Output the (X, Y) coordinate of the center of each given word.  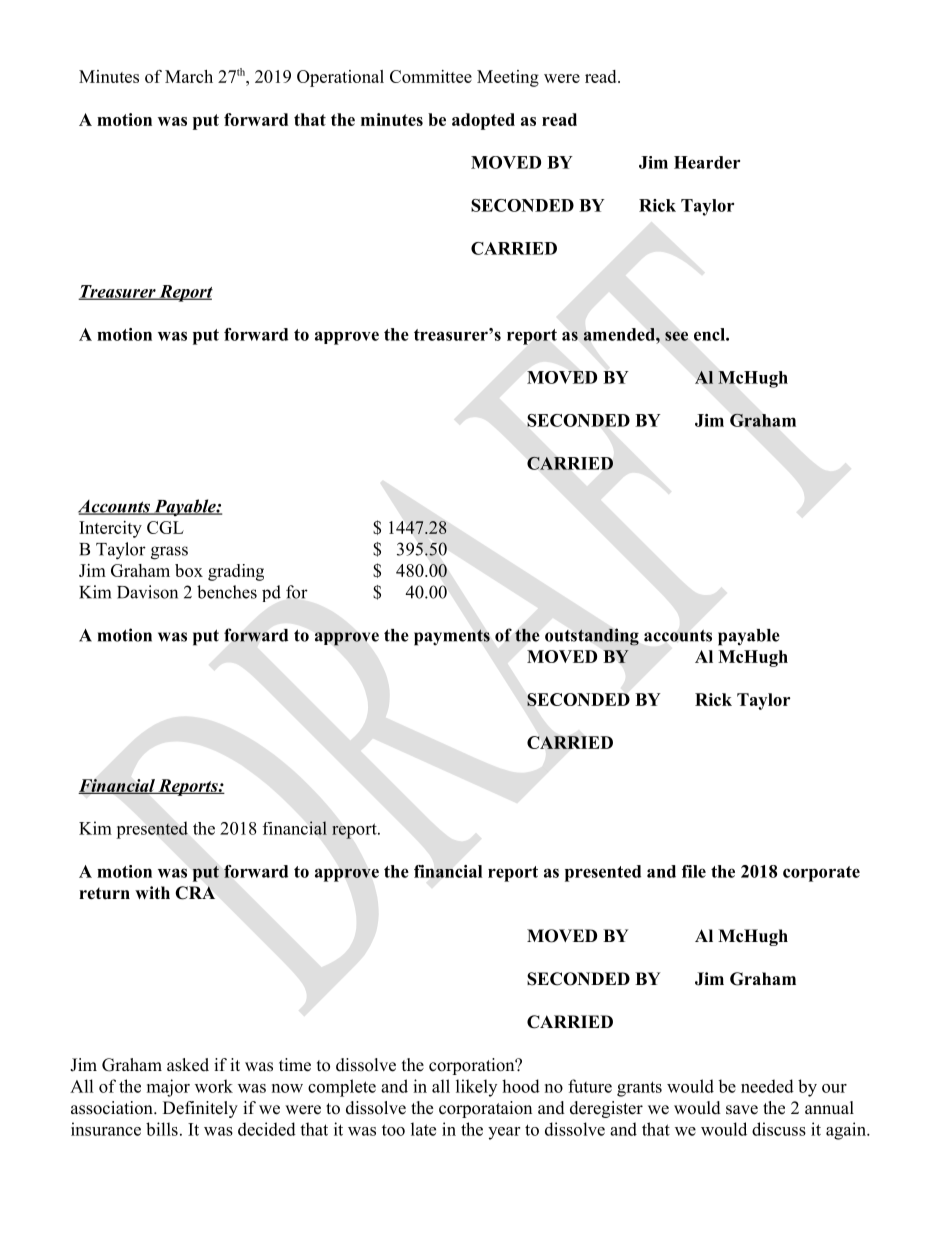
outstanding (592, 637)
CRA (195, 893)
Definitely (200, 1109)
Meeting (508, 78)
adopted (483, 121)
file (694, 871)
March (189, 76)
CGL (165, 527)
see (676, 336)
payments (452, 637)
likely (476, 1088)
